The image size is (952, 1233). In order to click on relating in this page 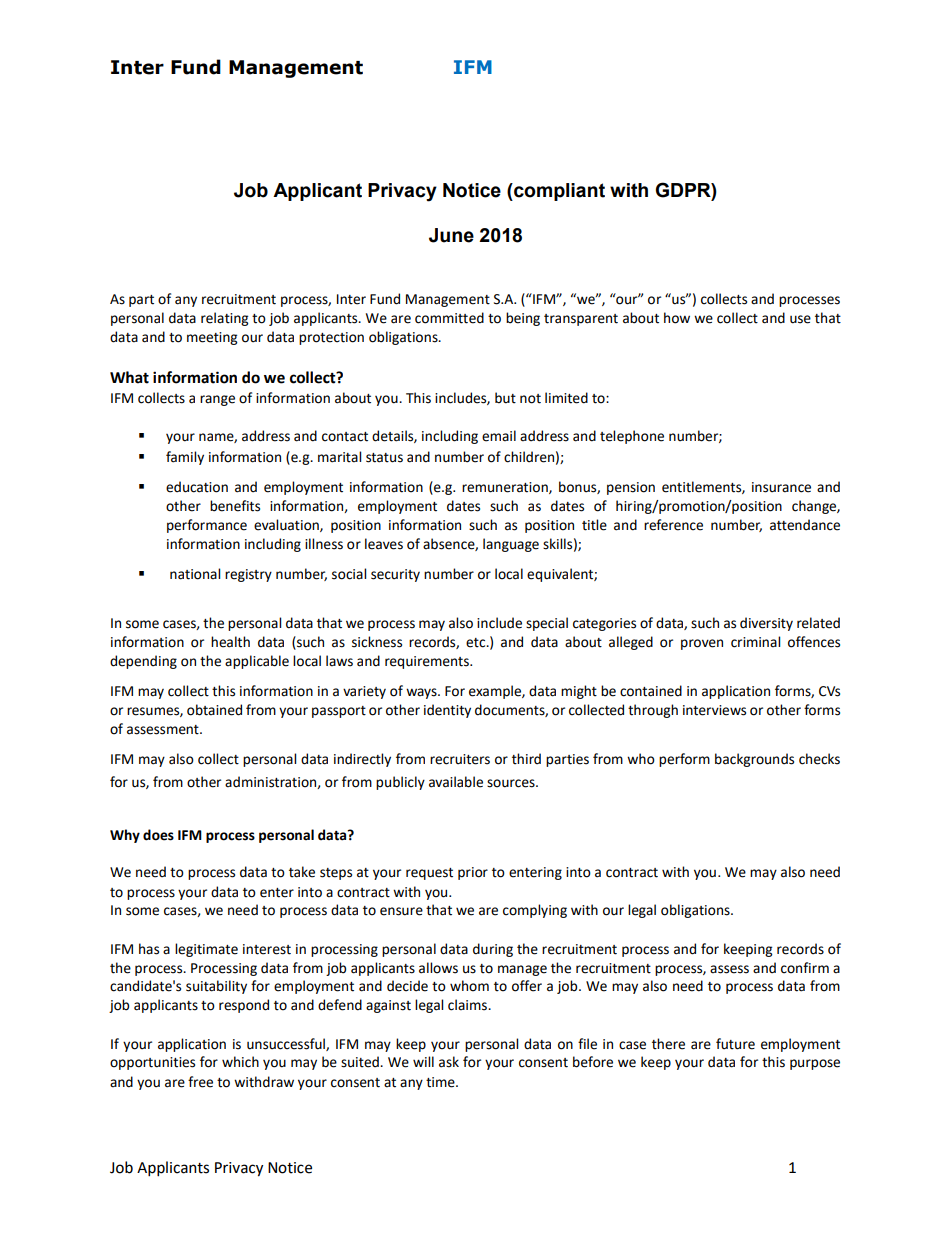, I will do `click(224, 319)`.
